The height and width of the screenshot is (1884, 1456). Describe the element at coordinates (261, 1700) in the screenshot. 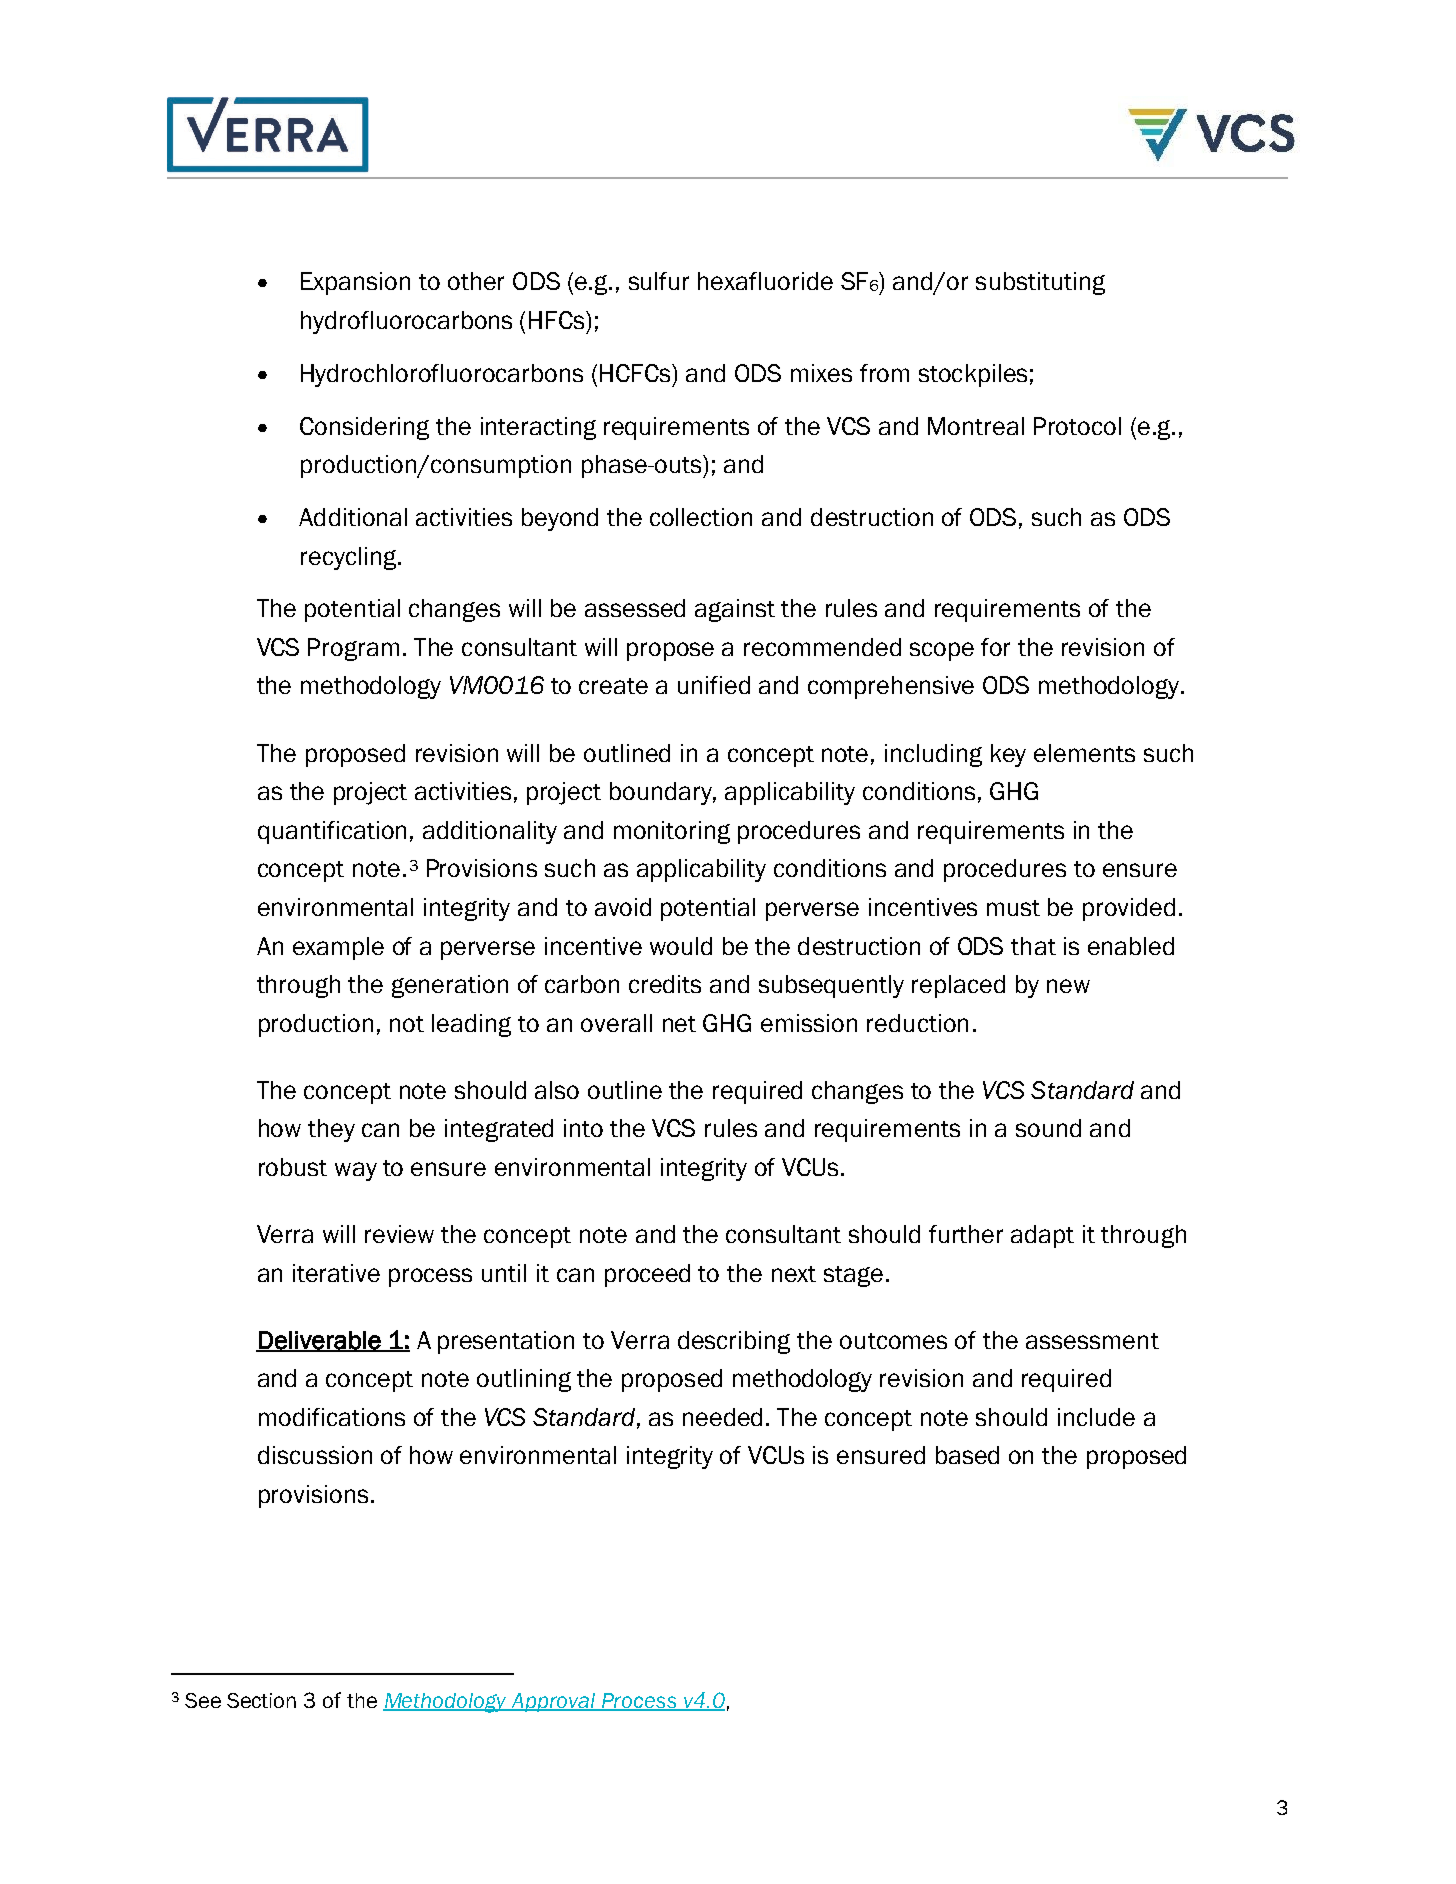

I see `Section` at that location.
